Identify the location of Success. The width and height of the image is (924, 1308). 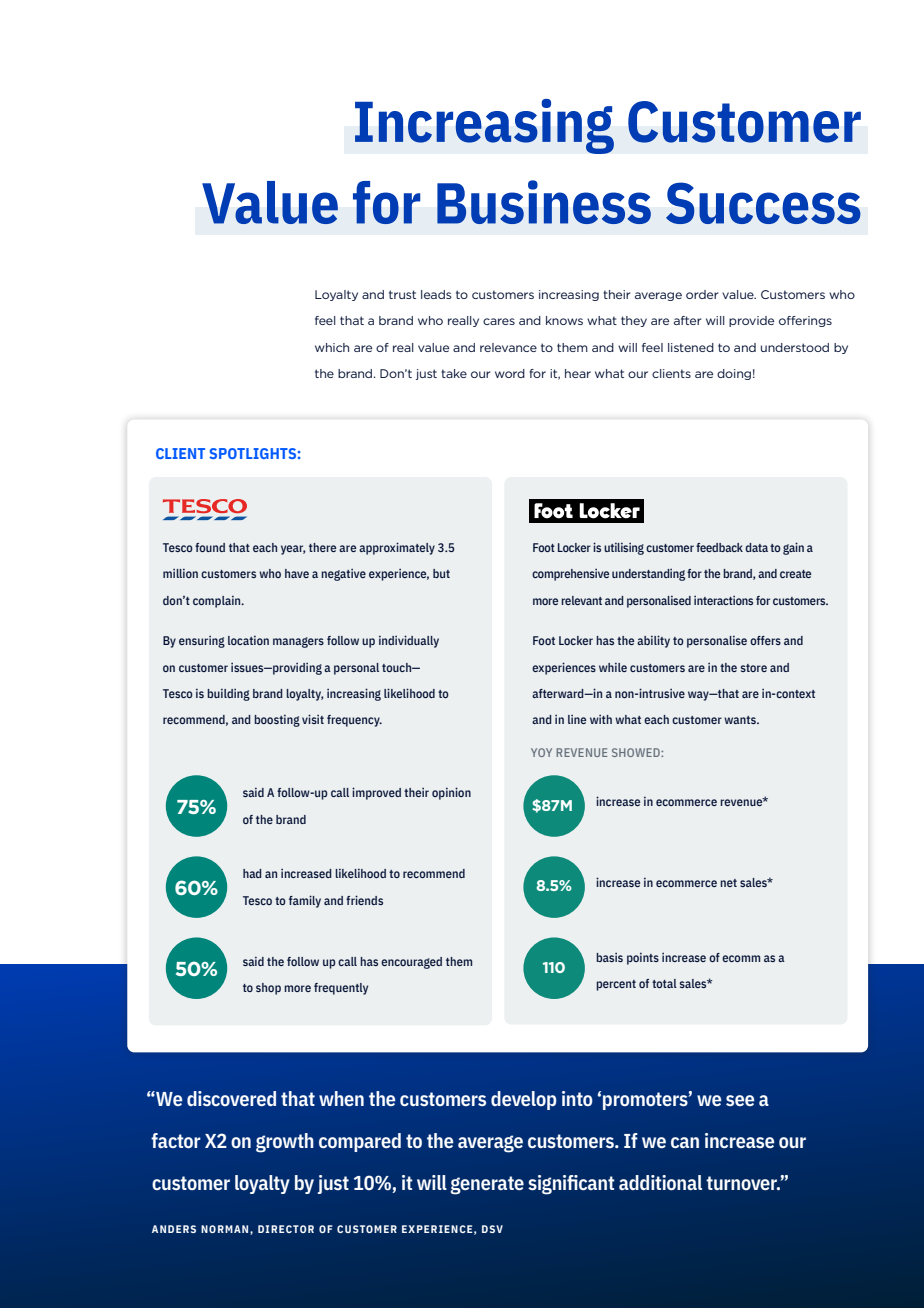
(763, 203).
